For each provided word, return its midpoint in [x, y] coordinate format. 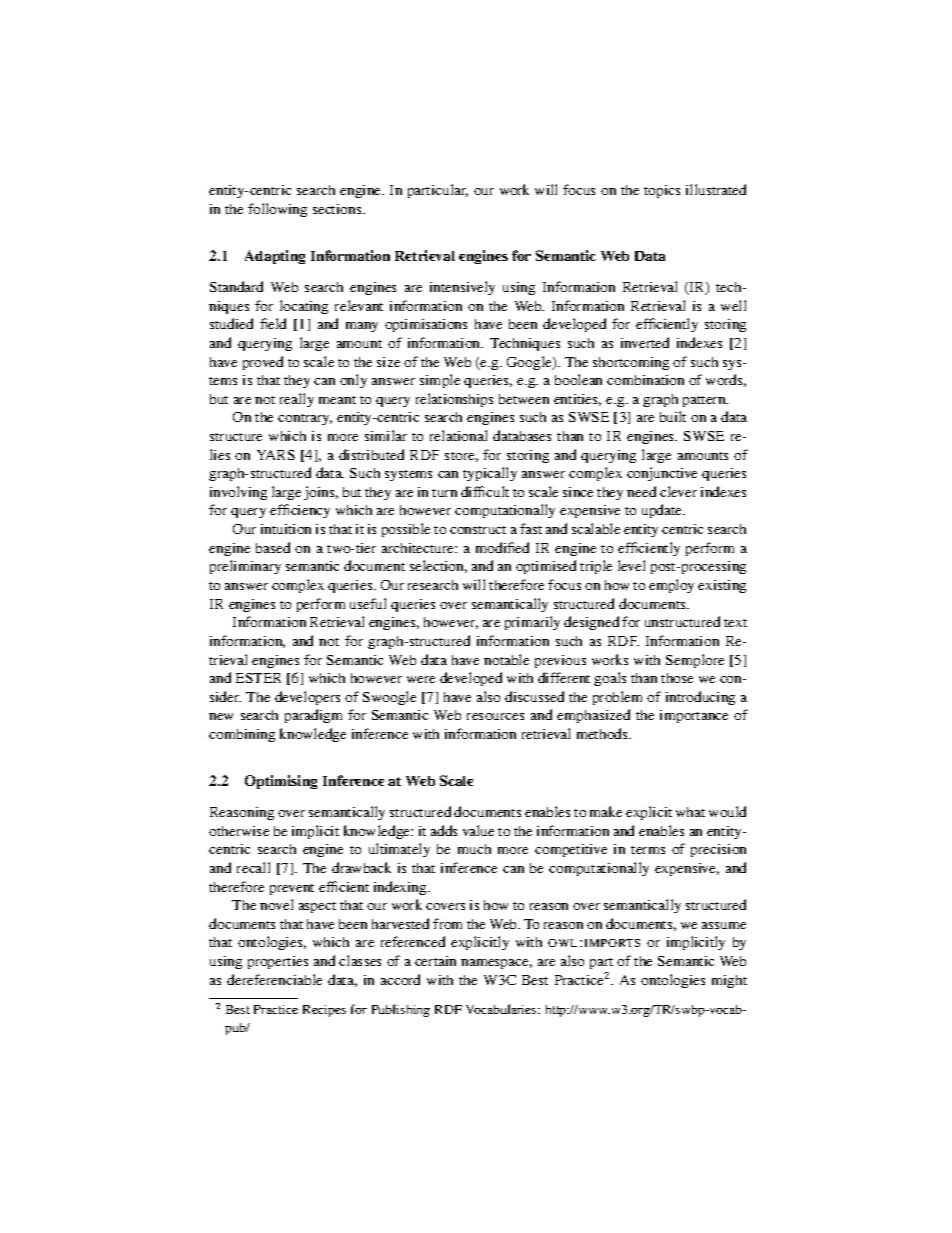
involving [238, 493]
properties [278, 962]
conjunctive [662, 474]
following [277, 210]
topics [662, 191]
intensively [462, 288]
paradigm [313, 716]
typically [490, 474]
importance [694, 716]
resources [495, 716]
